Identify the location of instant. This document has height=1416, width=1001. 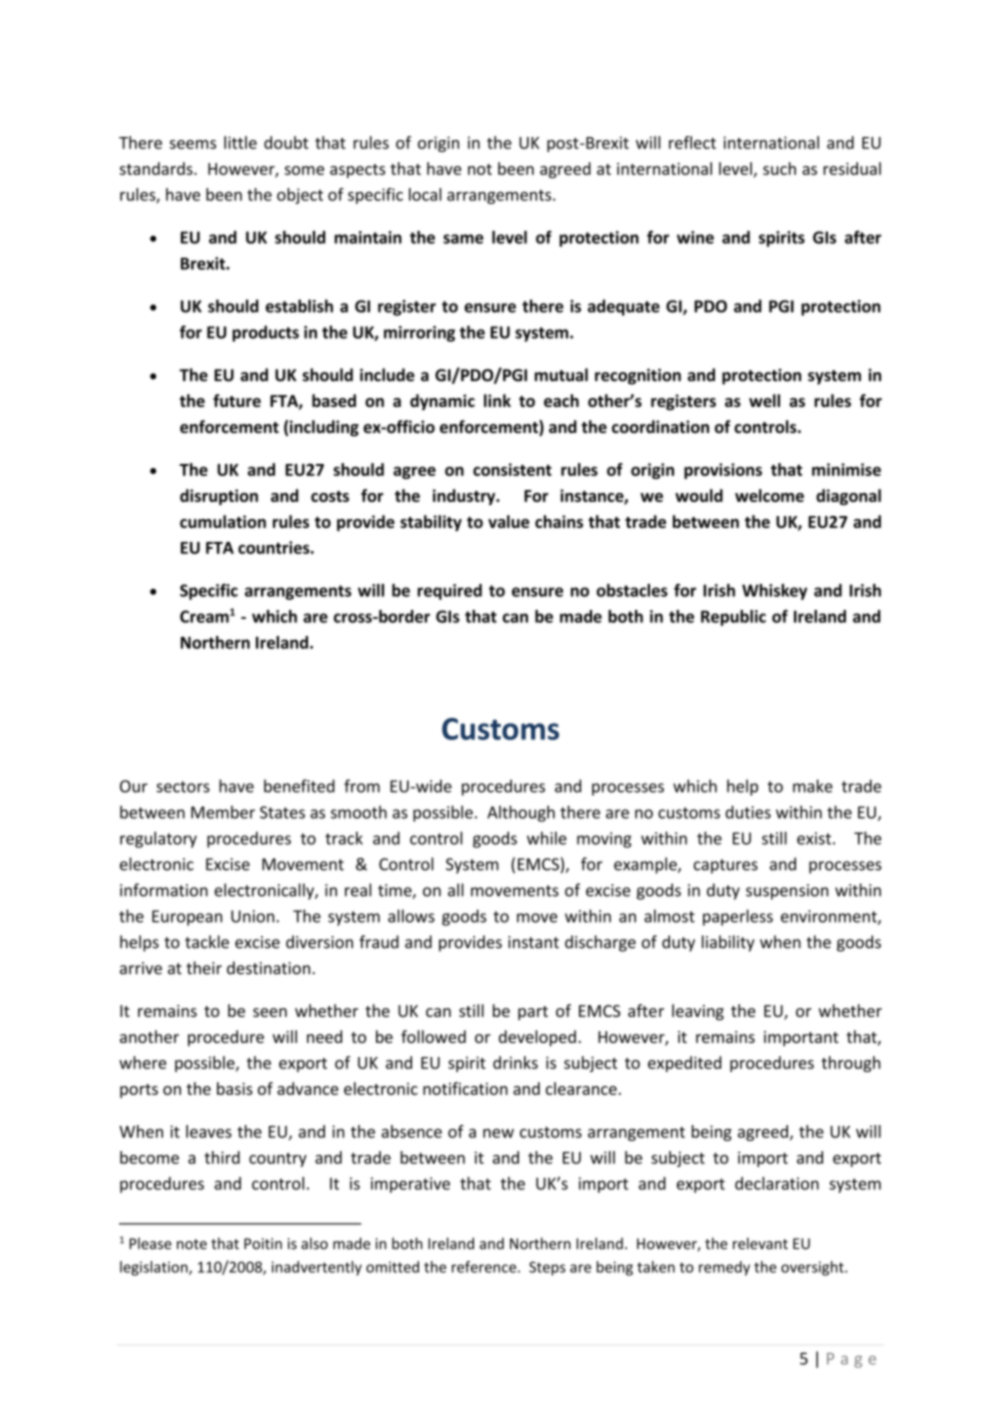
(533, 942).
